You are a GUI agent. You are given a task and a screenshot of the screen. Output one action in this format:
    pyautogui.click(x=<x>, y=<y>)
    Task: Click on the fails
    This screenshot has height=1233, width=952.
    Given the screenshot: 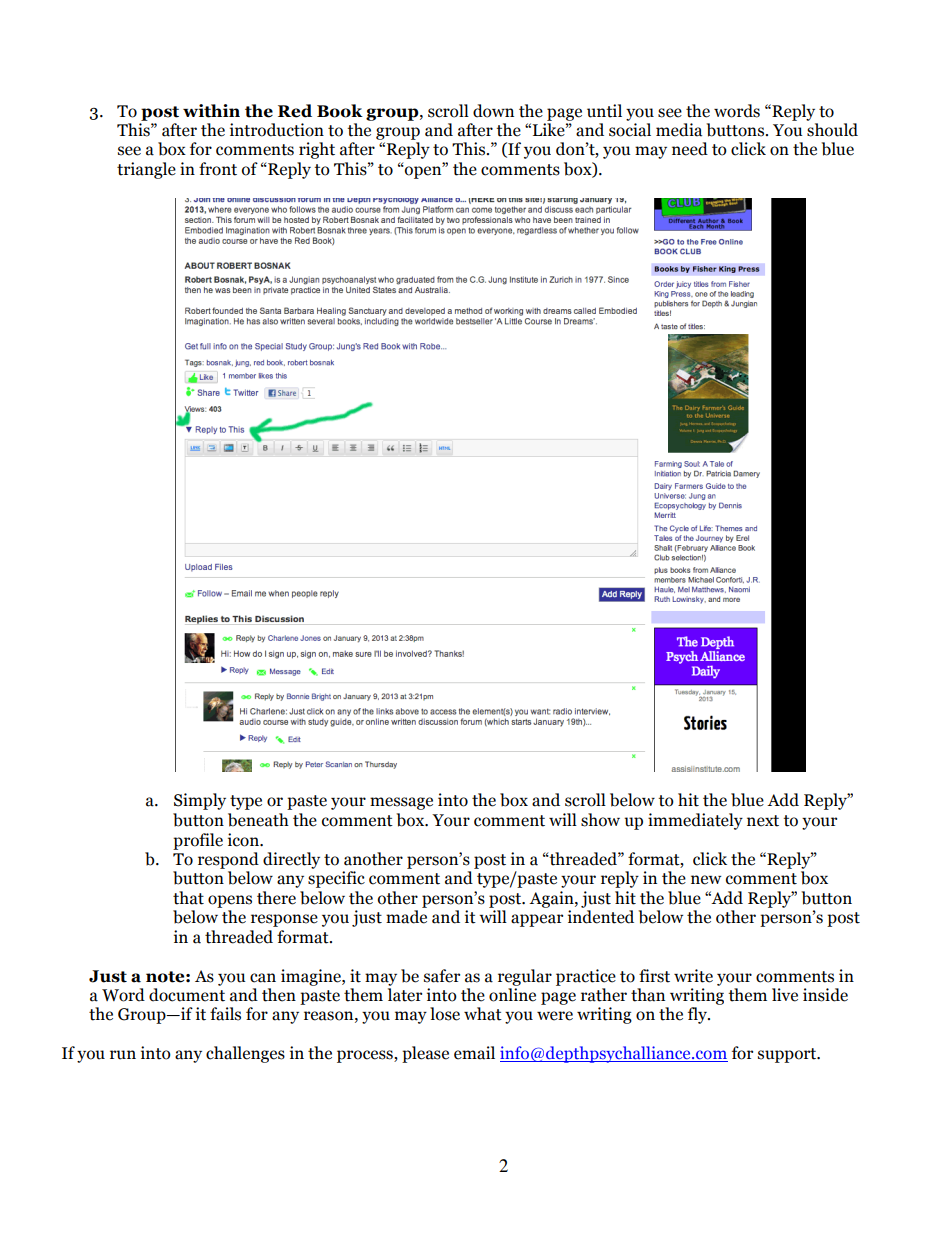 What is the action you would take?
    pyautogui.click(x=225, y=1014)
